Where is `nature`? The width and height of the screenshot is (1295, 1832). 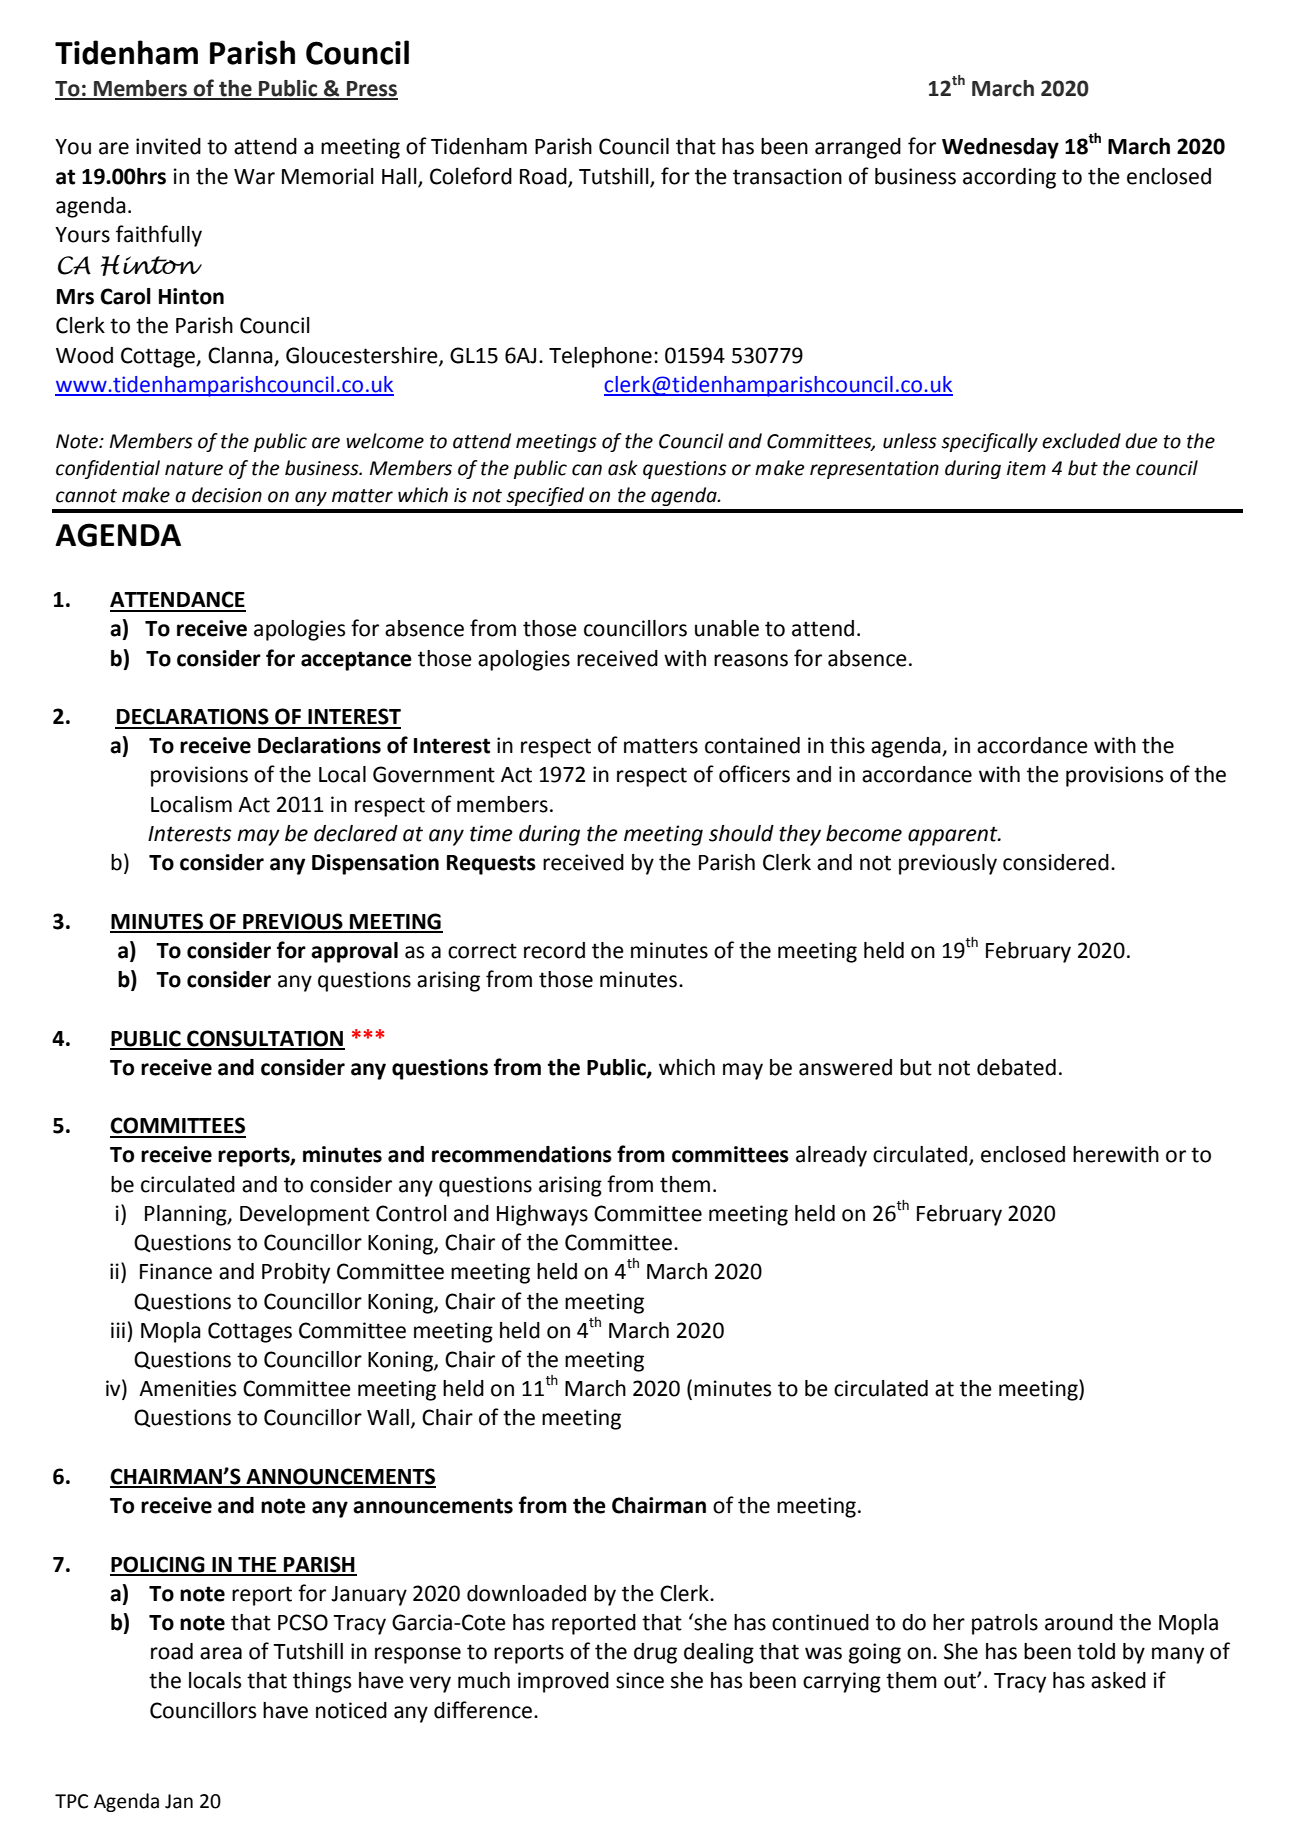 nature is located at coordinates (194, 469).
